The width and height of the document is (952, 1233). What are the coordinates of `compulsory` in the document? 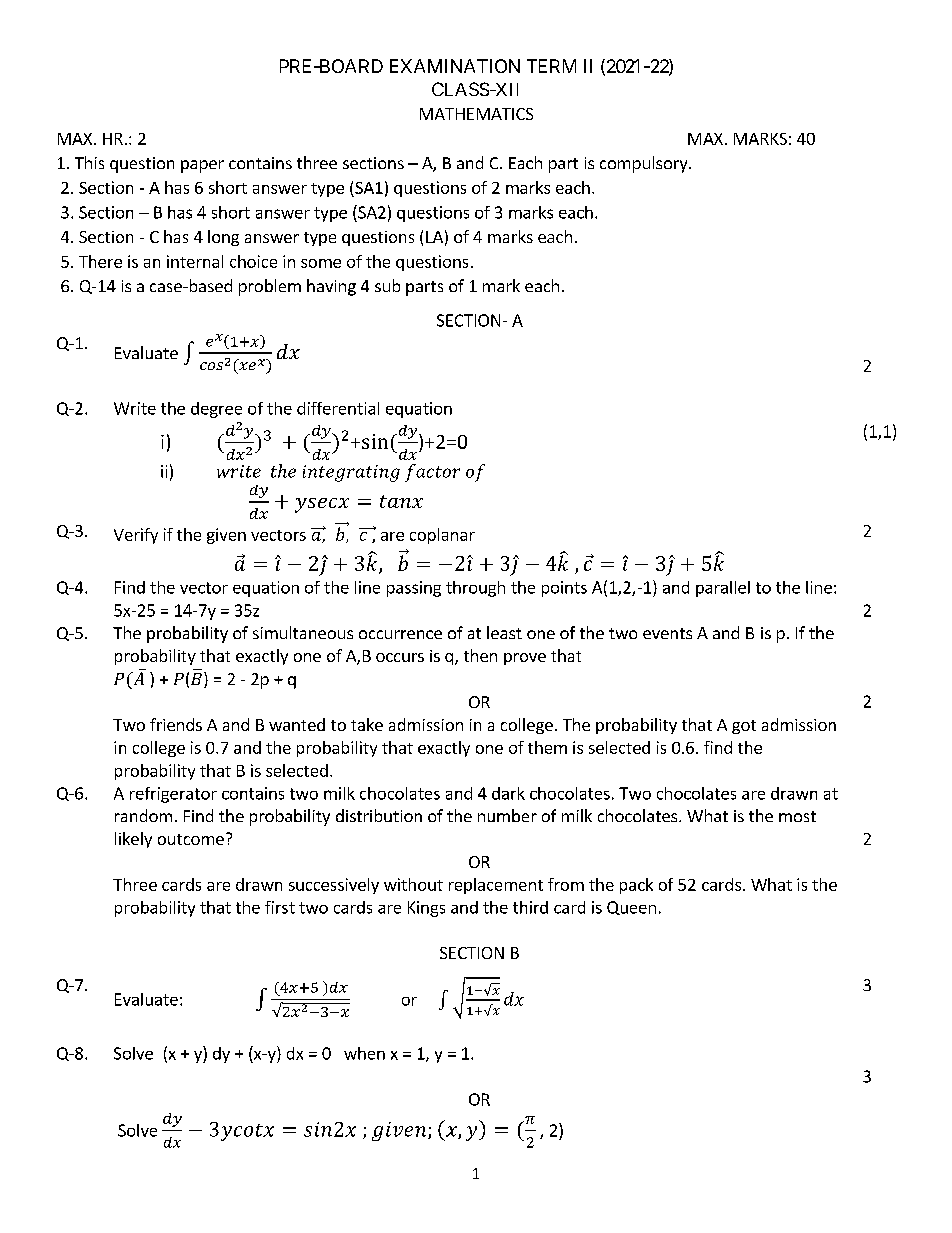 It's located at (645, 164).
